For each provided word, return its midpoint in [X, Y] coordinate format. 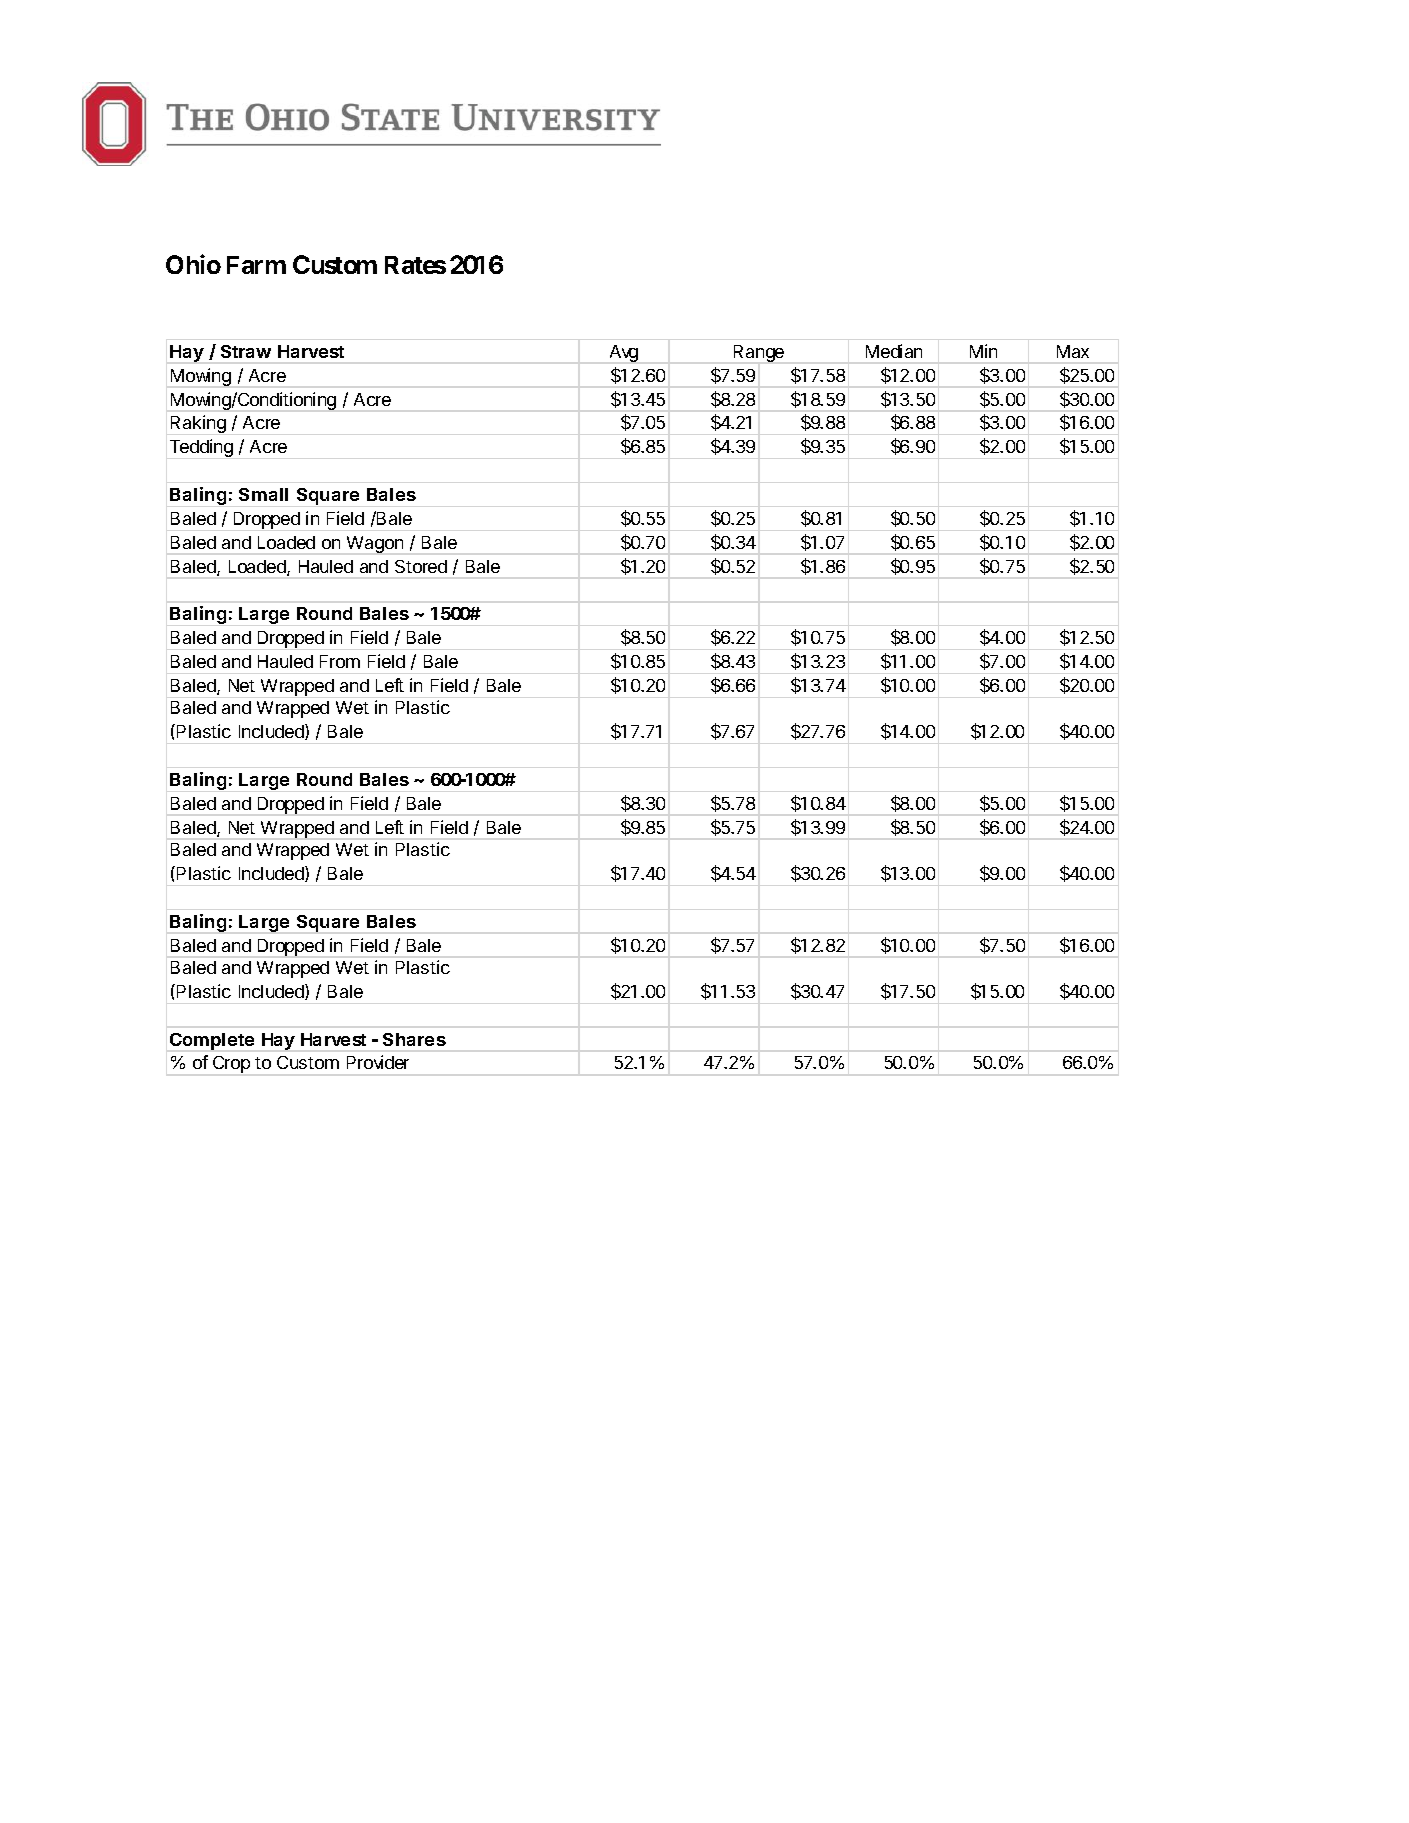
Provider [378, 1062]
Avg [624, 353]
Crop [231, 1064]
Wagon [375, 544]
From [340, 661]
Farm [256, 265]
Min [983, 351]
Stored [421, 566]
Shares [414, 1039]
